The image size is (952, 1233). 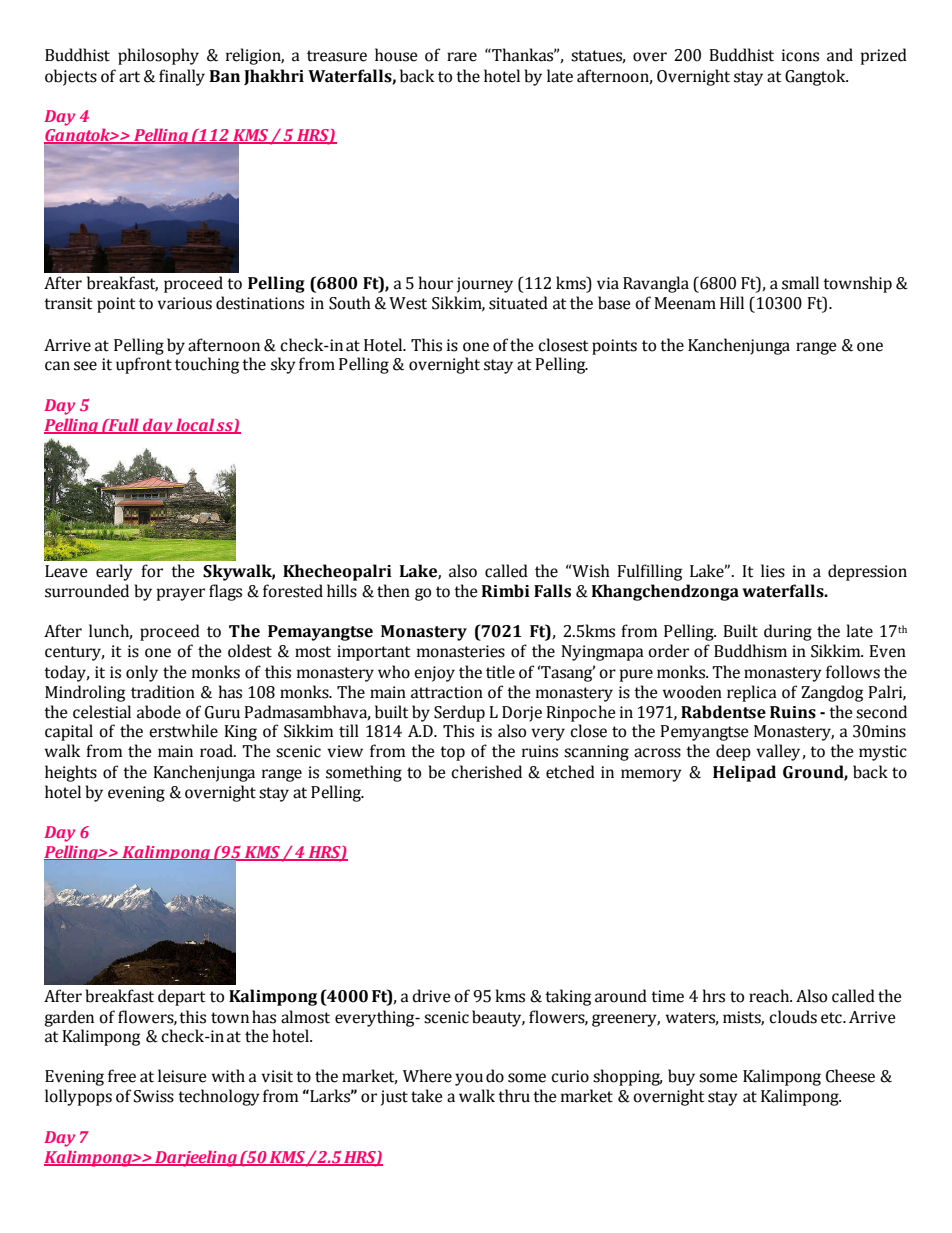 I want to click on road, so click(x=217, y=751).
